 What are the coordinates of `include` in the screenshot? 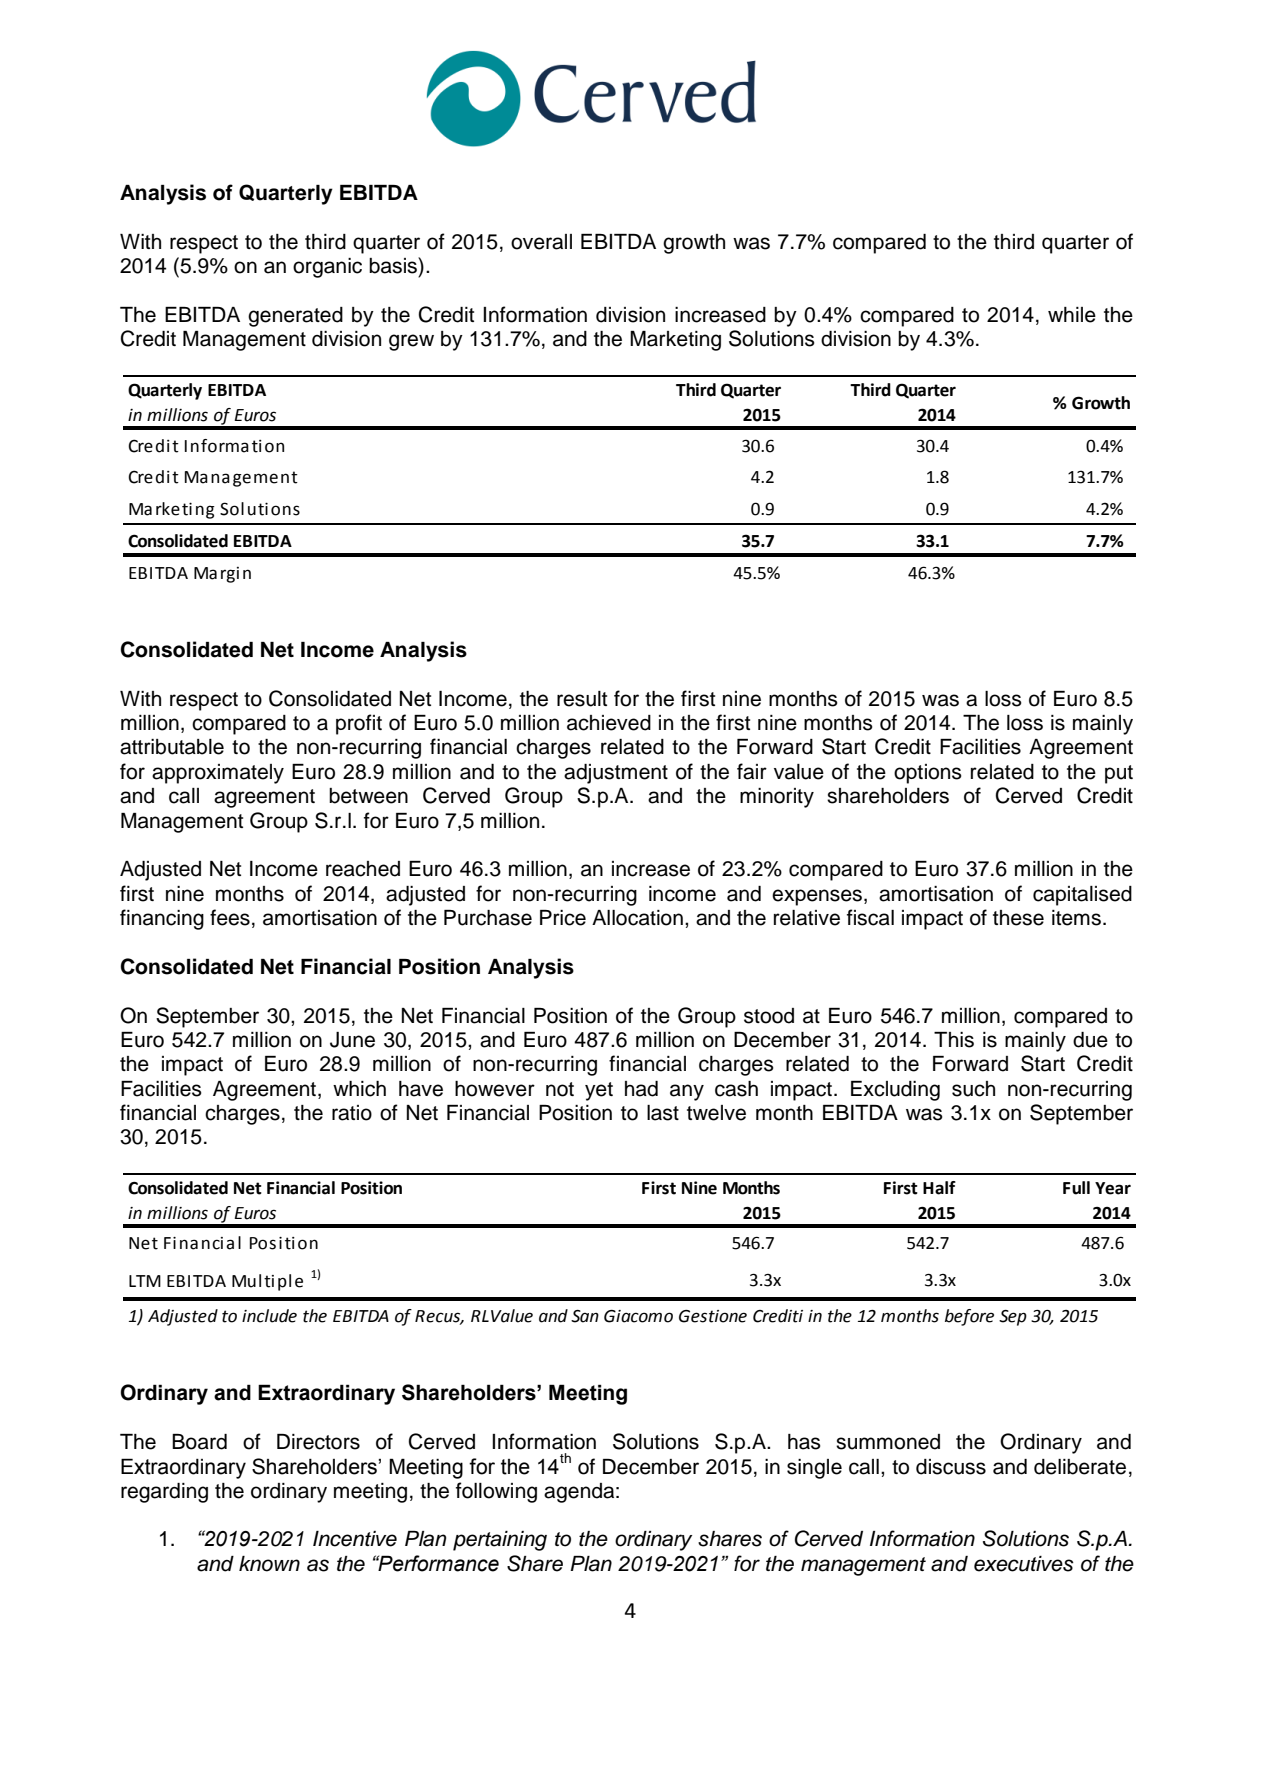 It's located at (269, 1316).
